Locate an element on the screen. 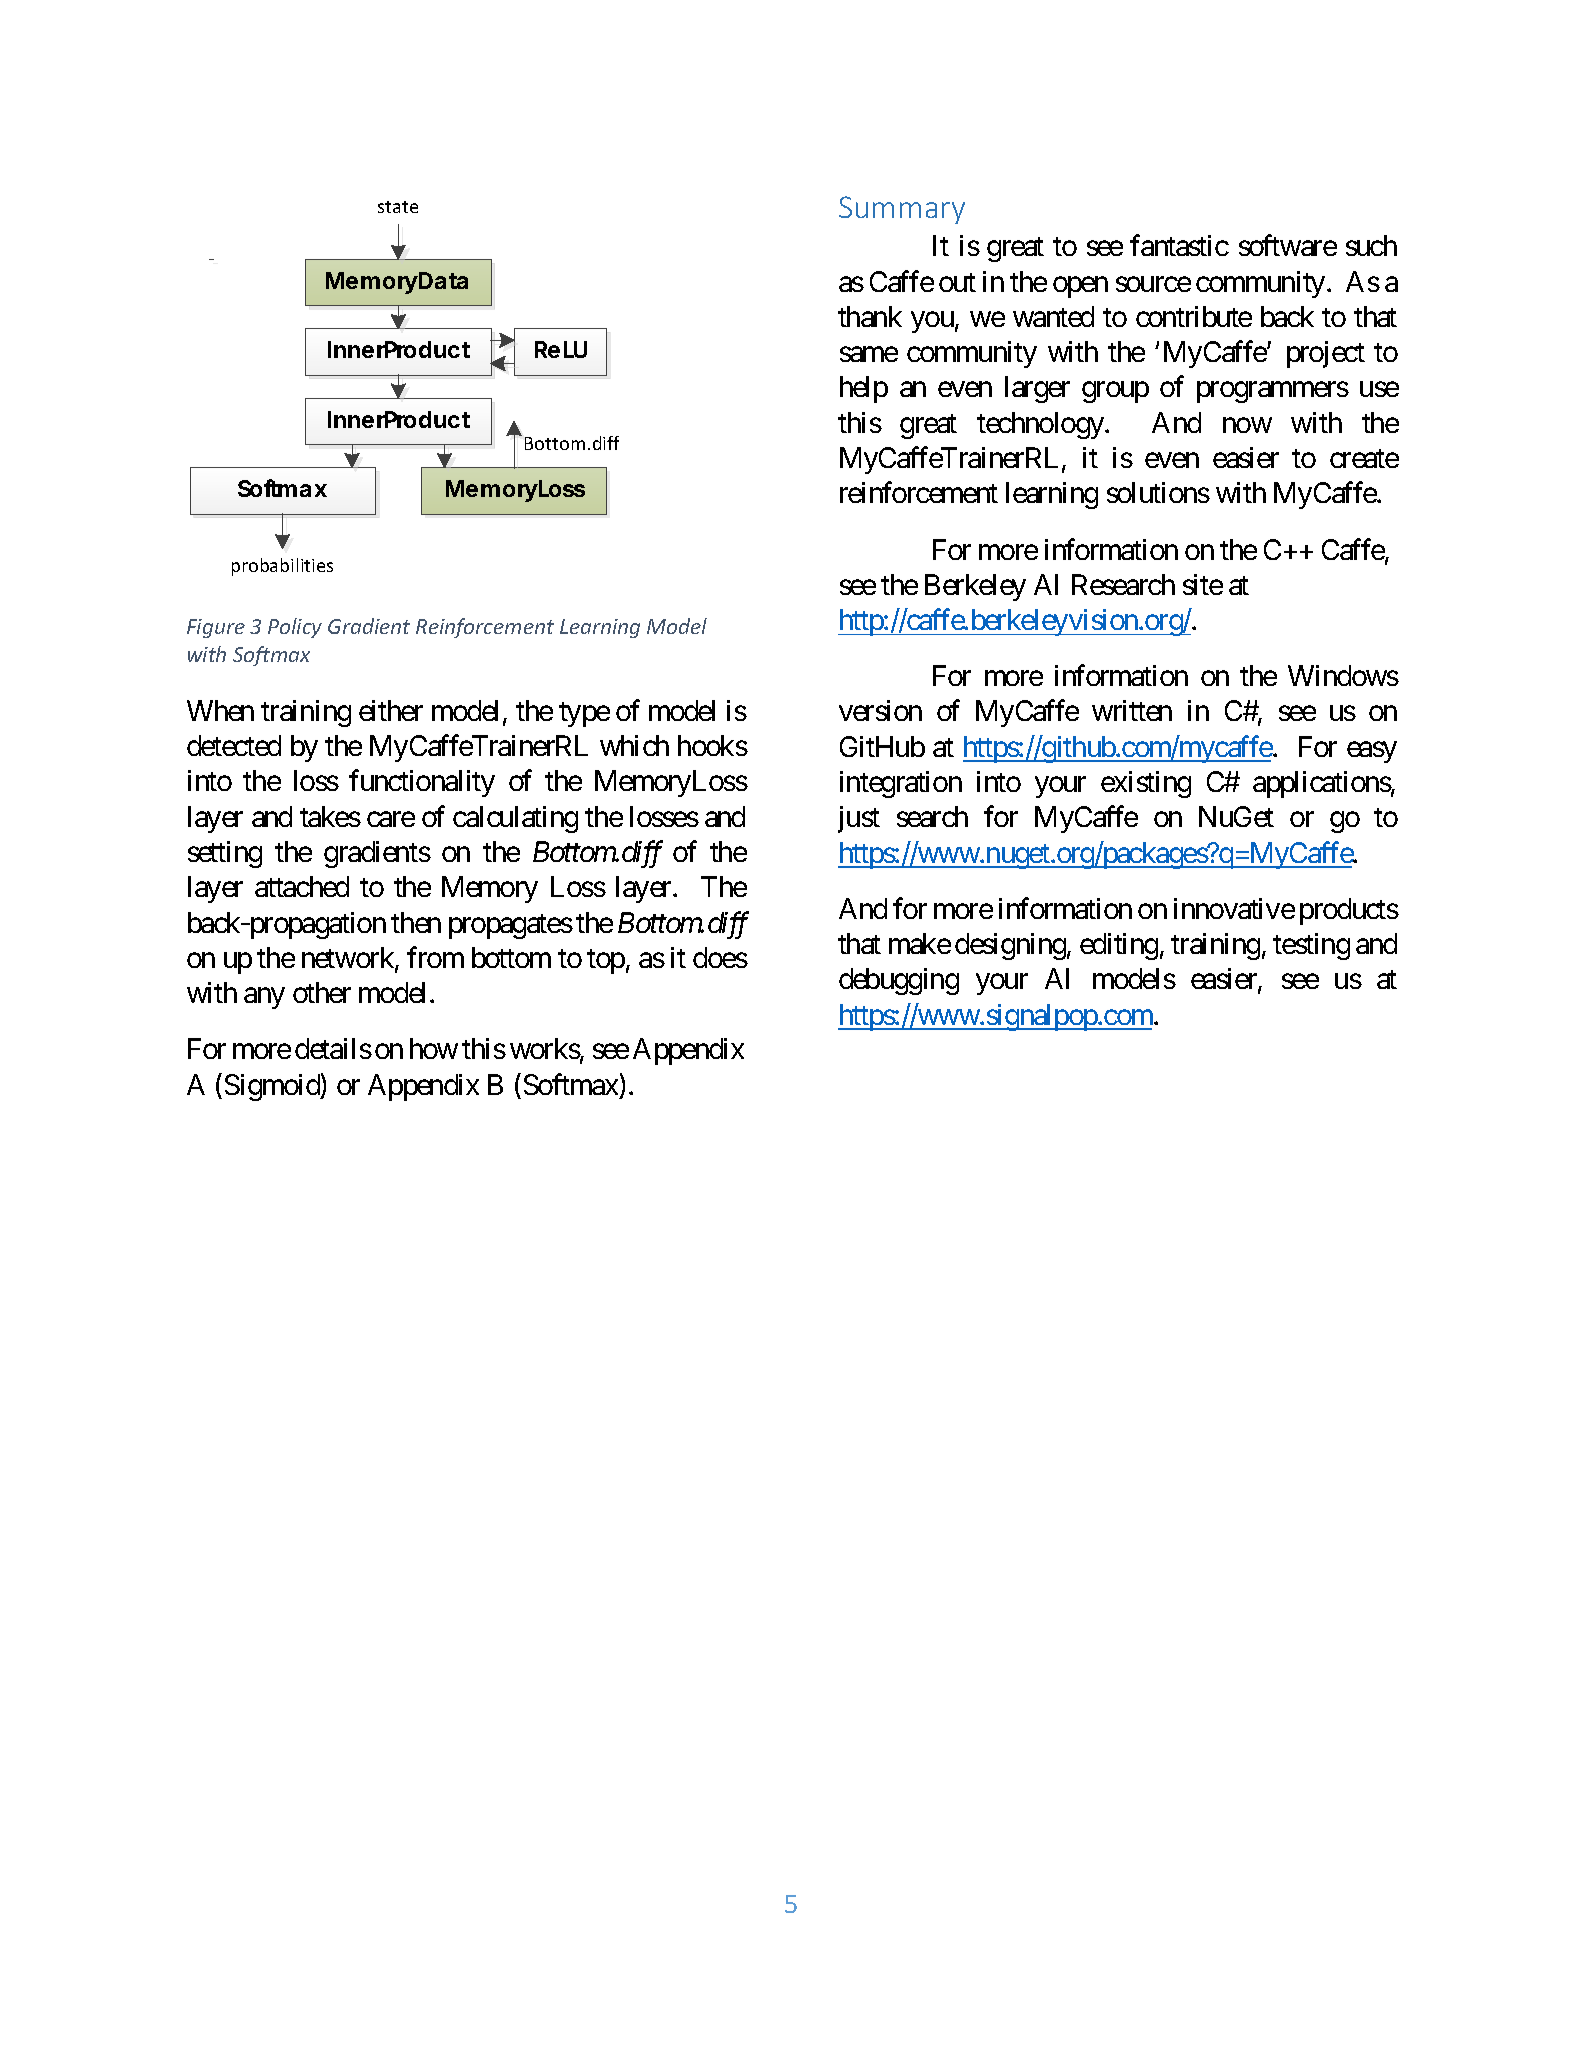 This screenshot has height=2049, width=1583. state is located at coordinates (398, 207).
